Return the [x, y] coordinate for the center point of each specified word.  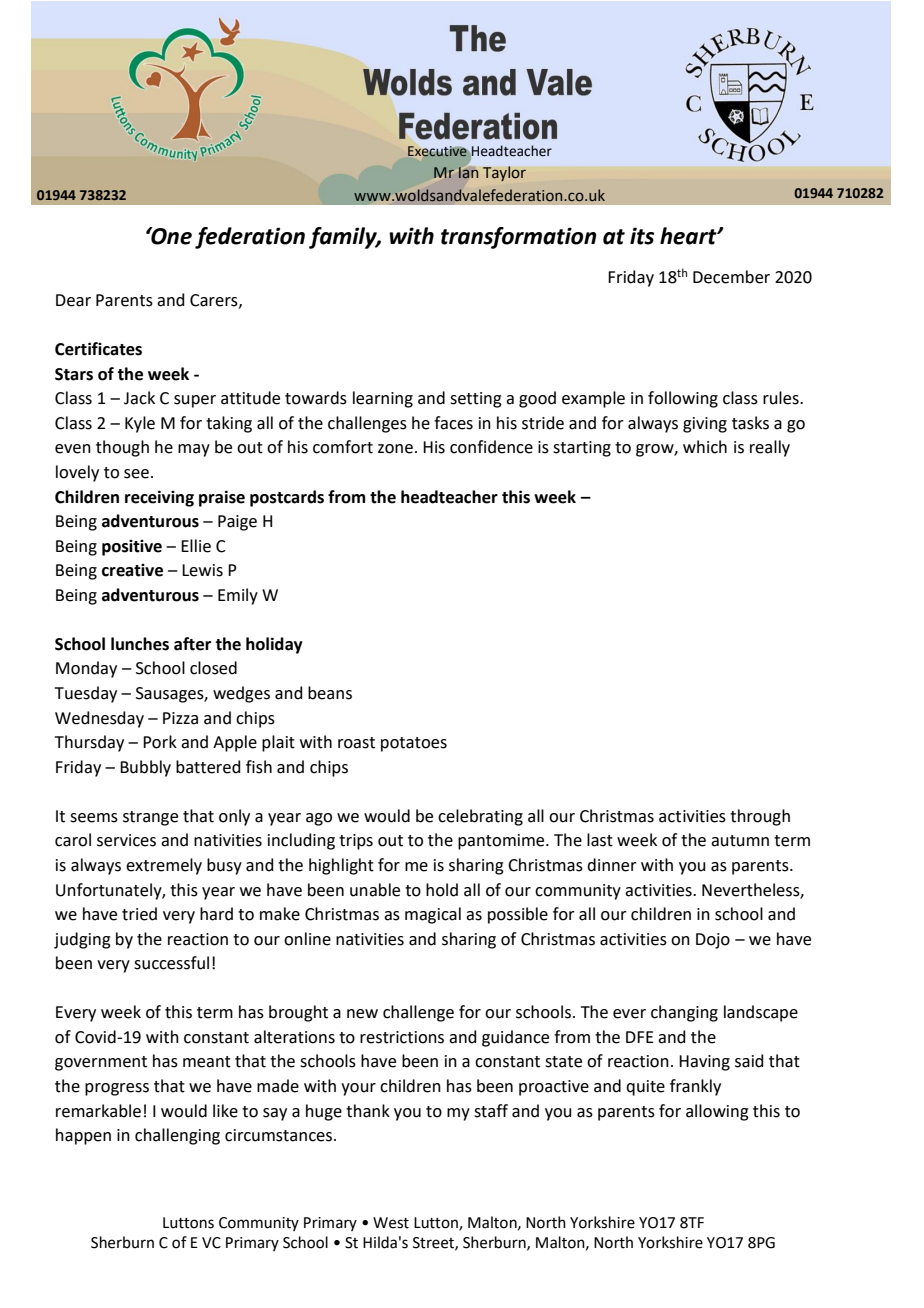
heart [689, 236]
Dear [73, 300]
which [705, 447]
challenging [177, 1136]
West [391, 1223]
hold [442, 890]
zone [395, 449]
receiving [159, 498]
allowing [717, 1112]
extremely [164, 866]
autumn [740, 841]
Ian [468, 173]
